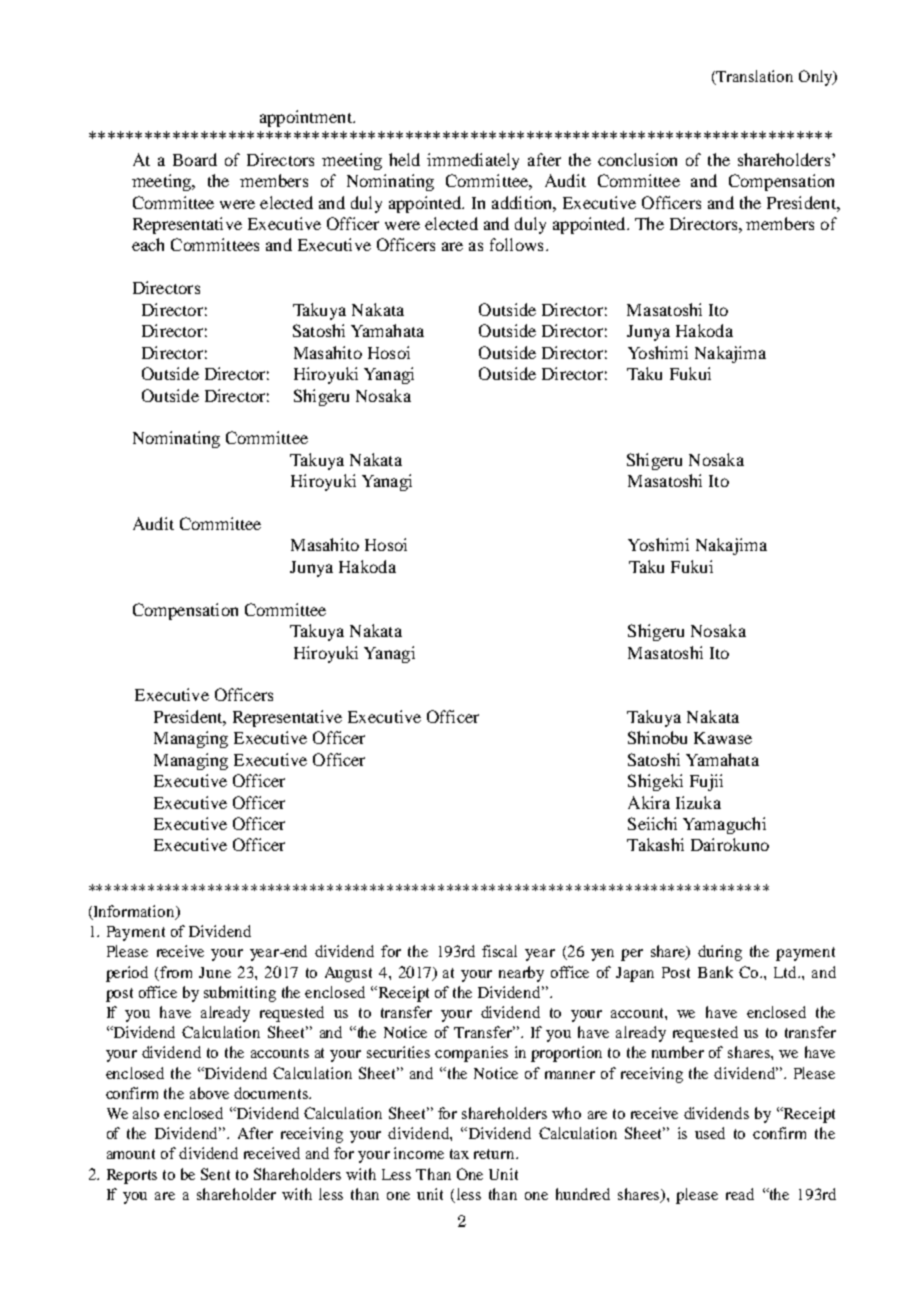 Image resolution: width=924 pixels, height=1308 pixels. I want to click on follows, so click(516, 244).
